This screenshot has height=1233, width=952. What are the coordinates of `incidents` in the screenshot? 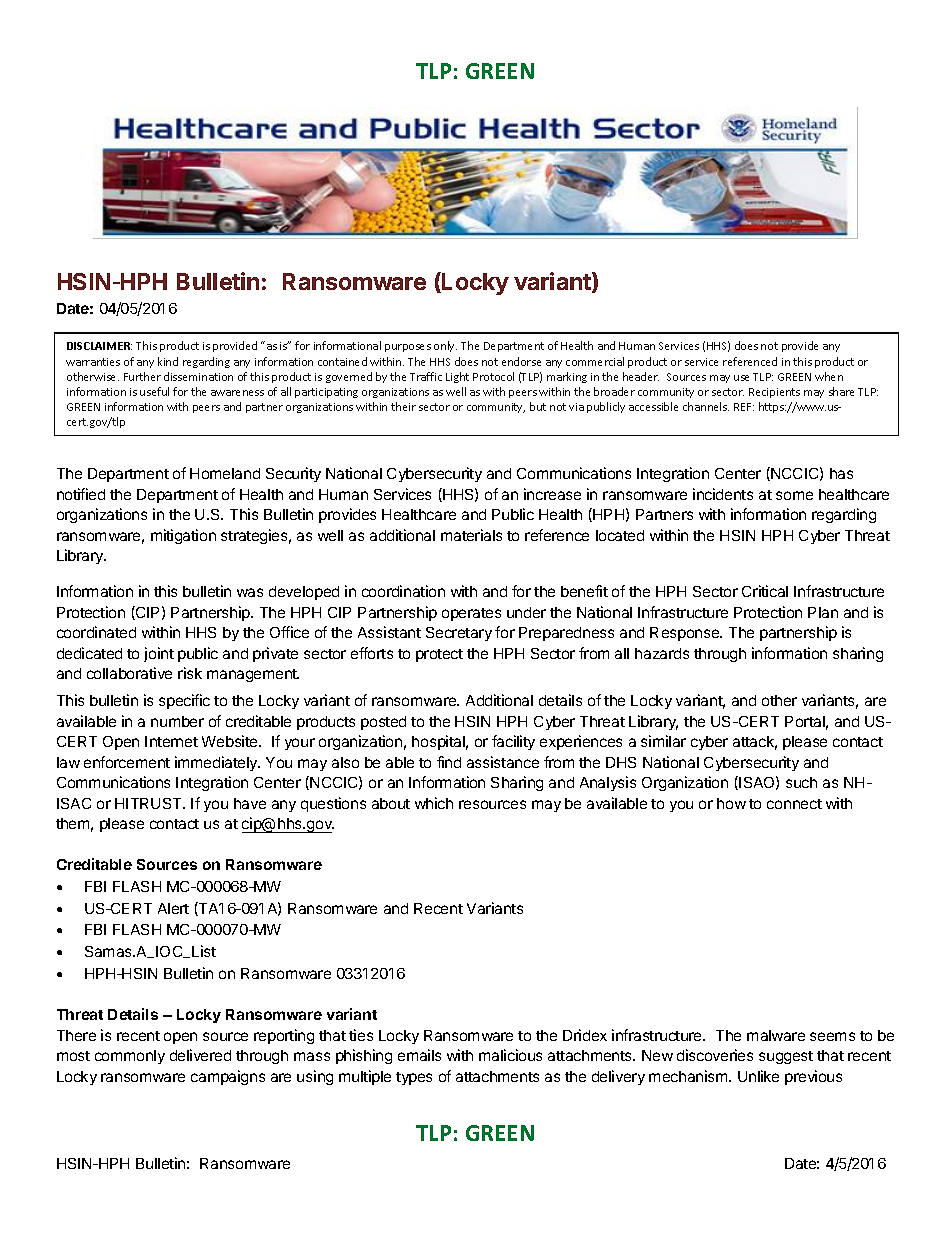 It's located at (723, 494).
